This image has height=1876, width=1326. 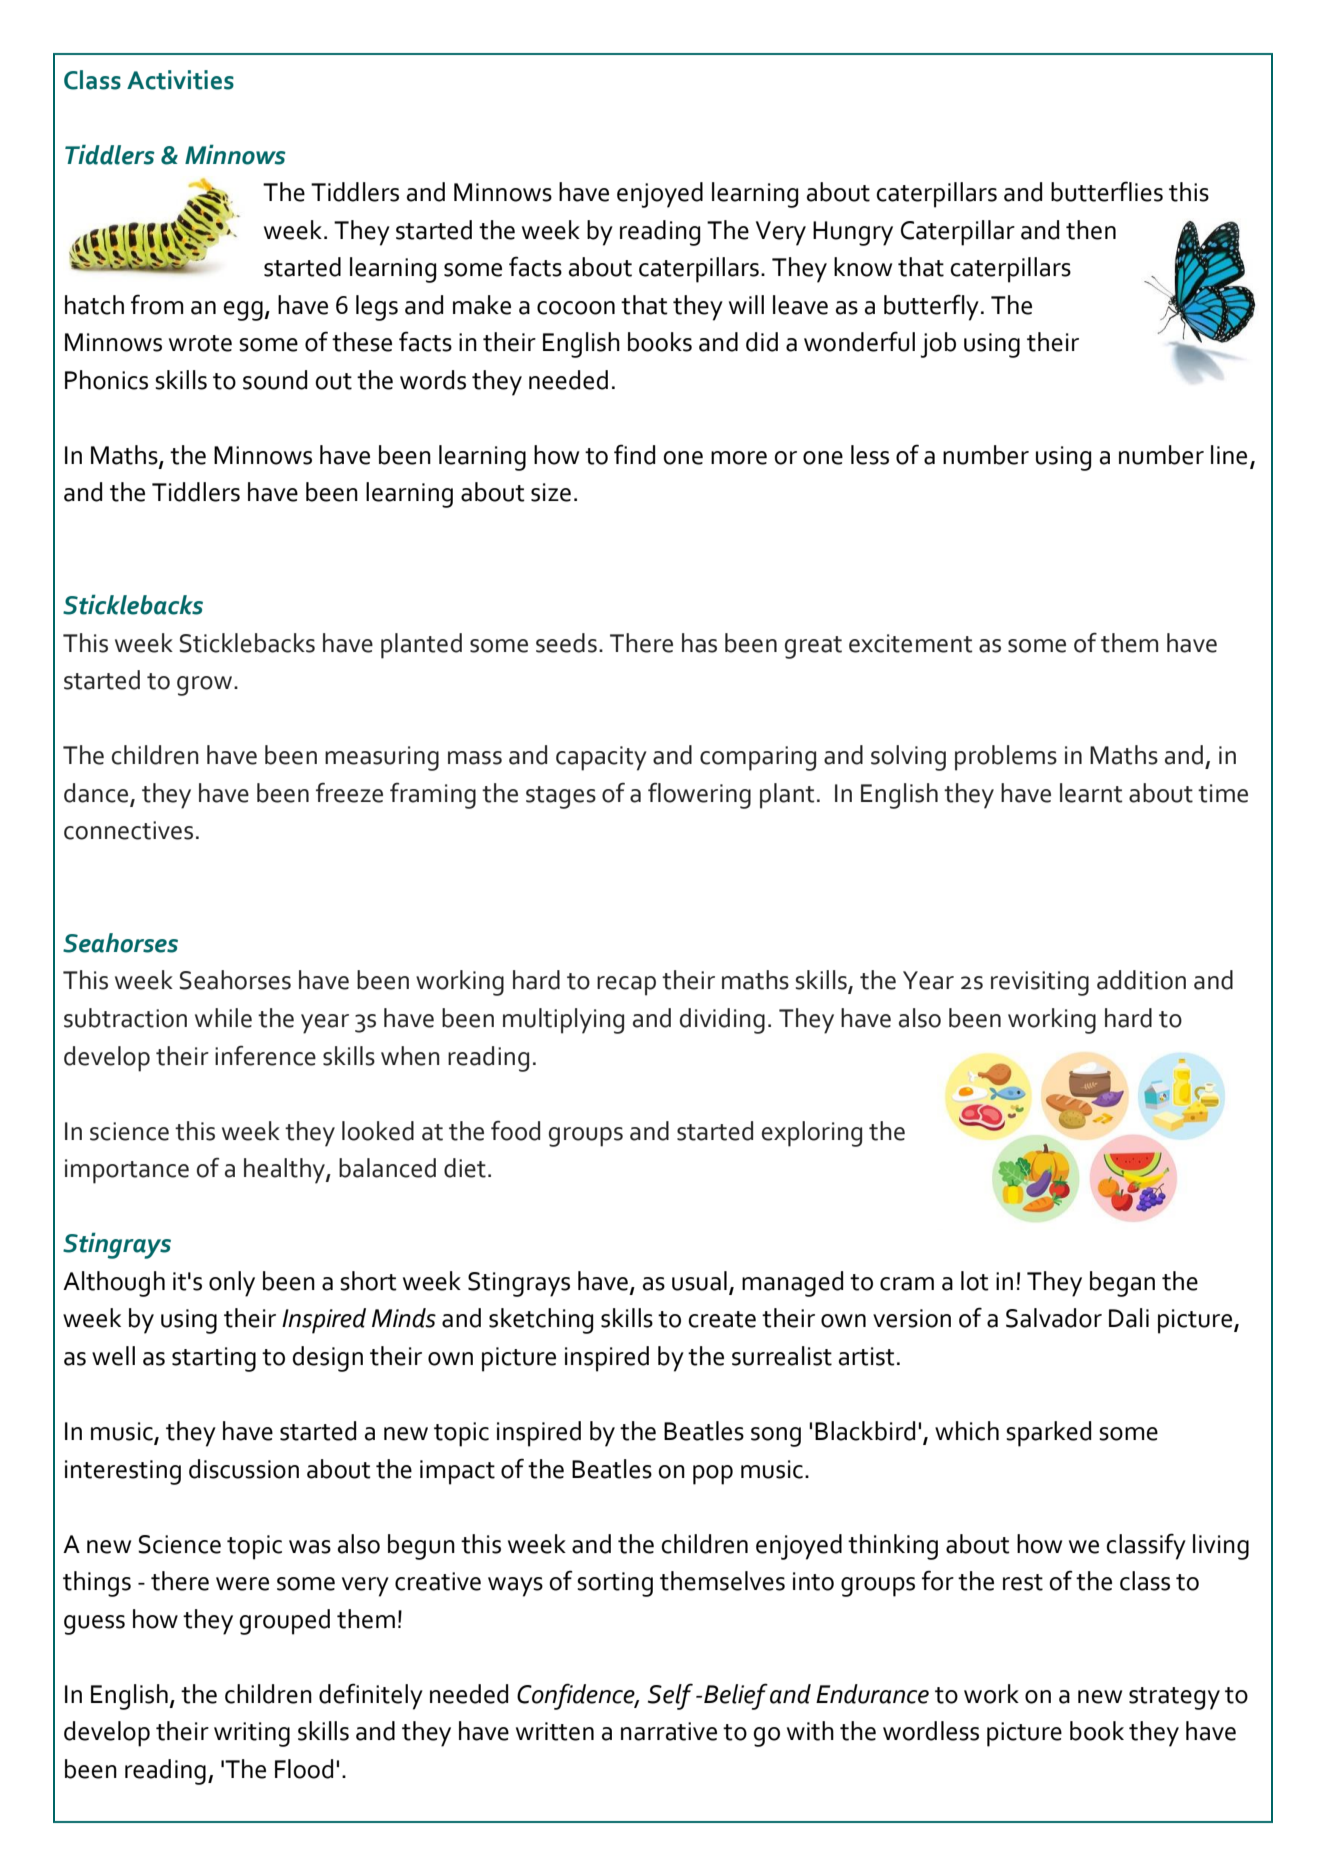 I want to click on importance, so click(x=127, y=1171).
